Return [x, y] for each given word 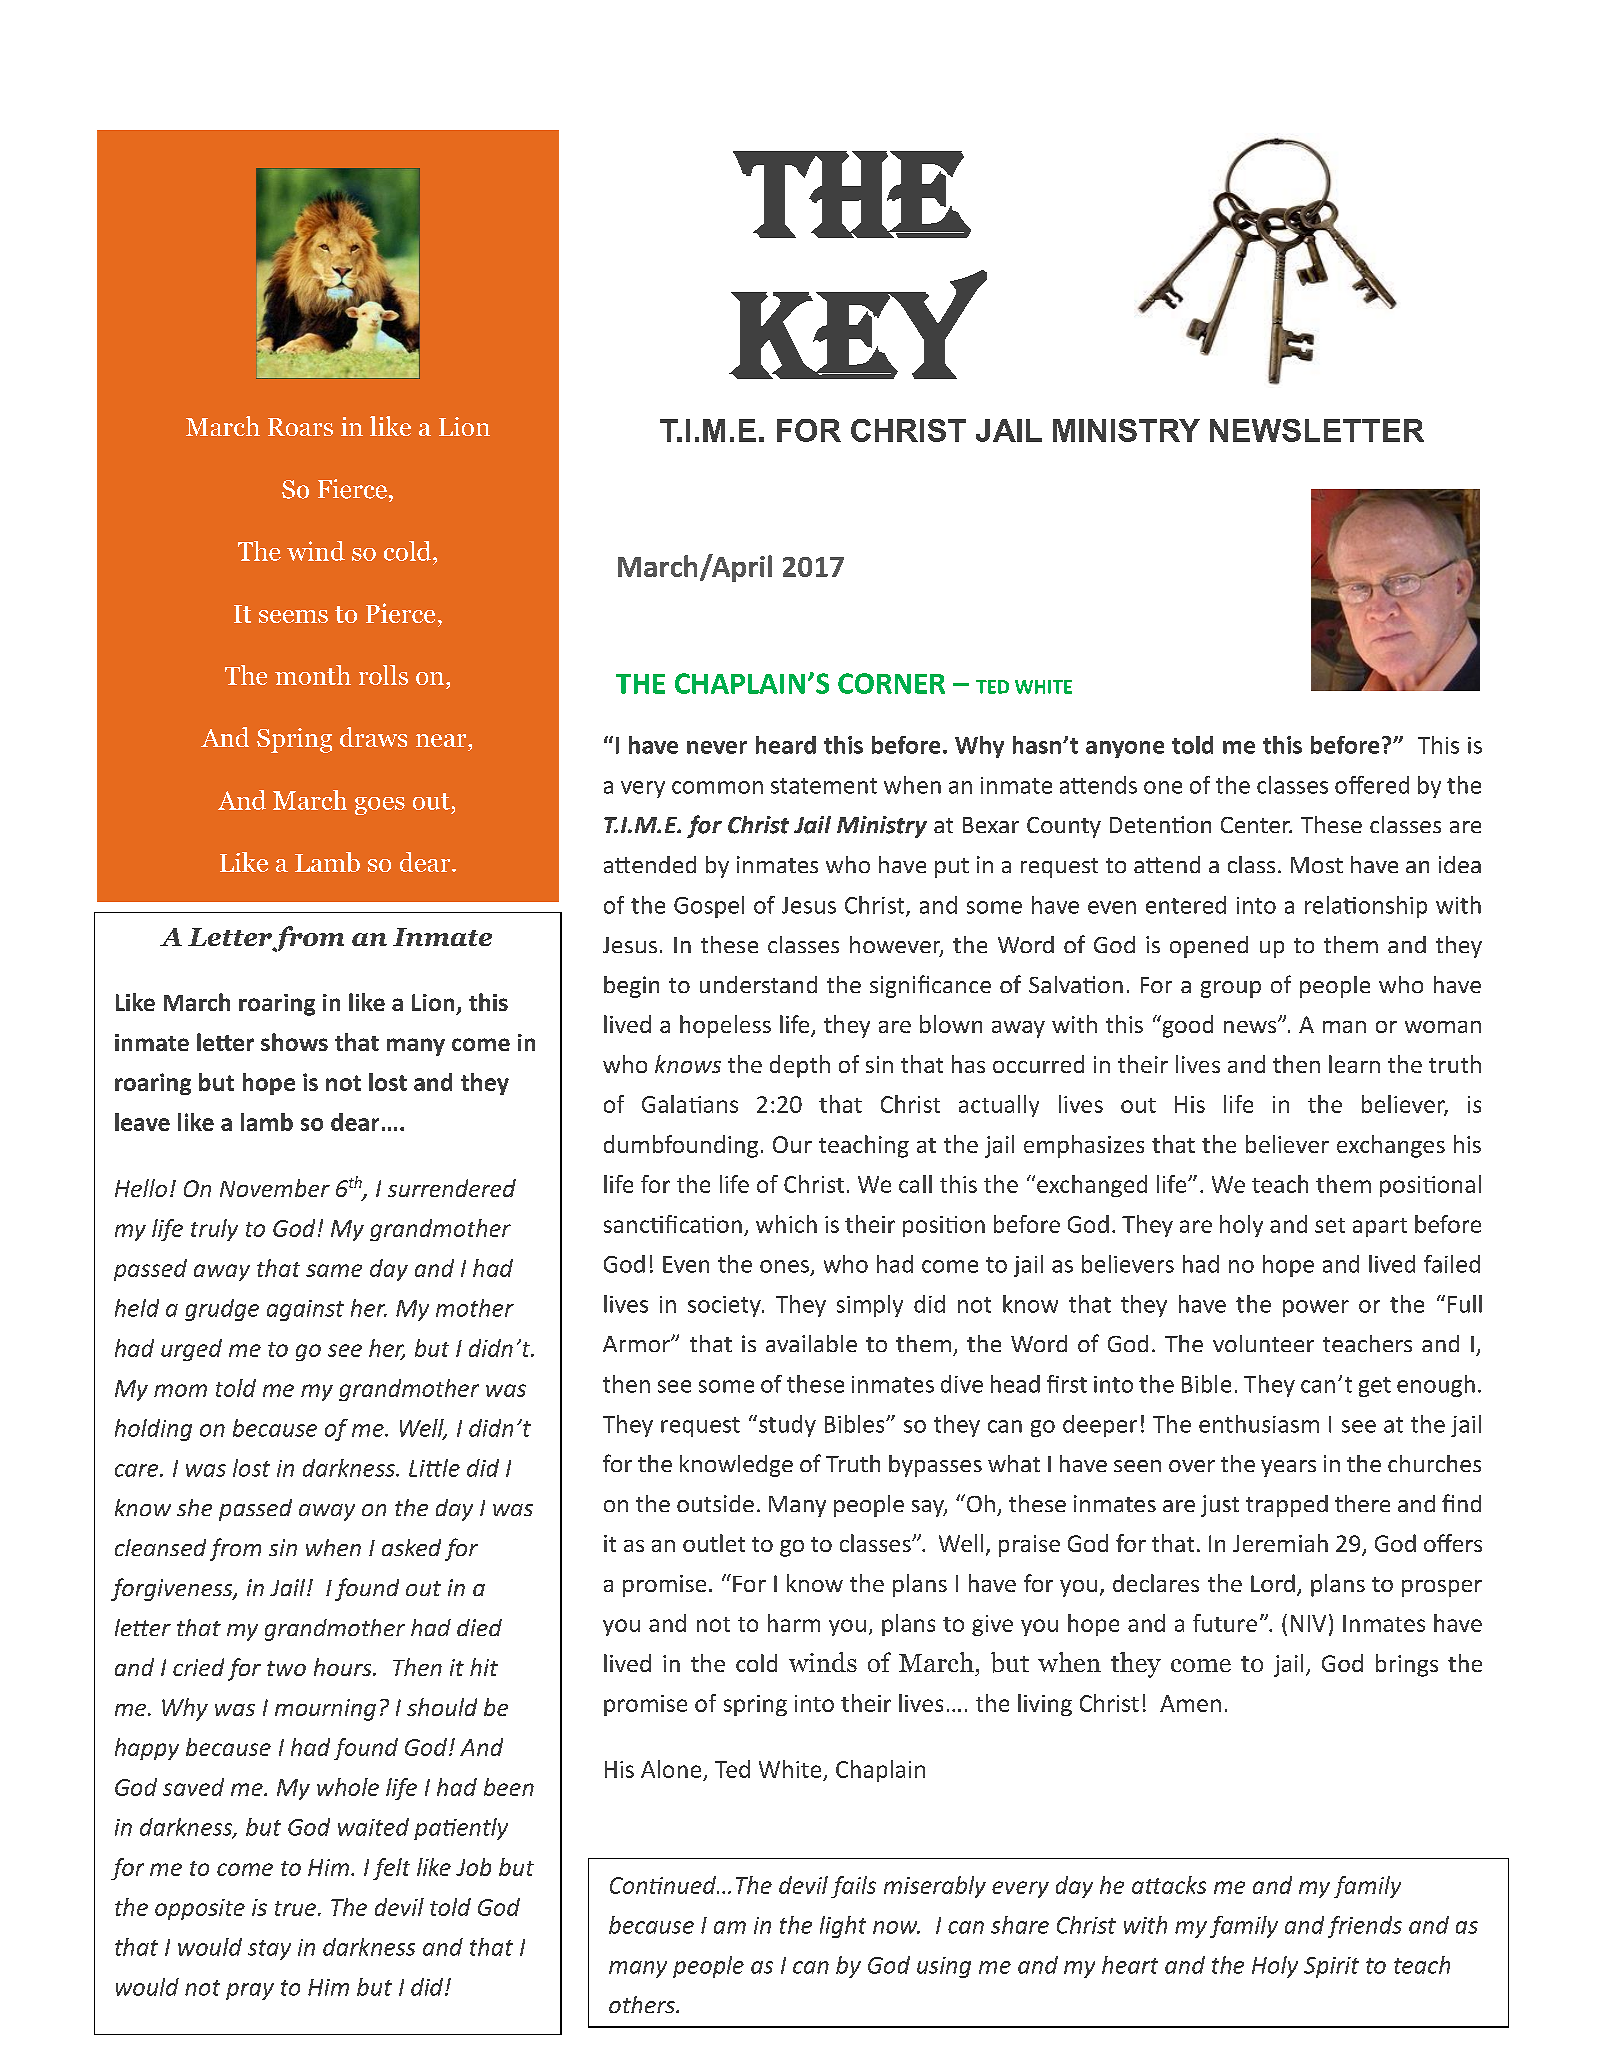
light [843, 1927]
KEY [859, 324]
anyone [1125, 749]
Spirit [1331, 1967]
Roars [300, 427]
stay [269, 1950]
